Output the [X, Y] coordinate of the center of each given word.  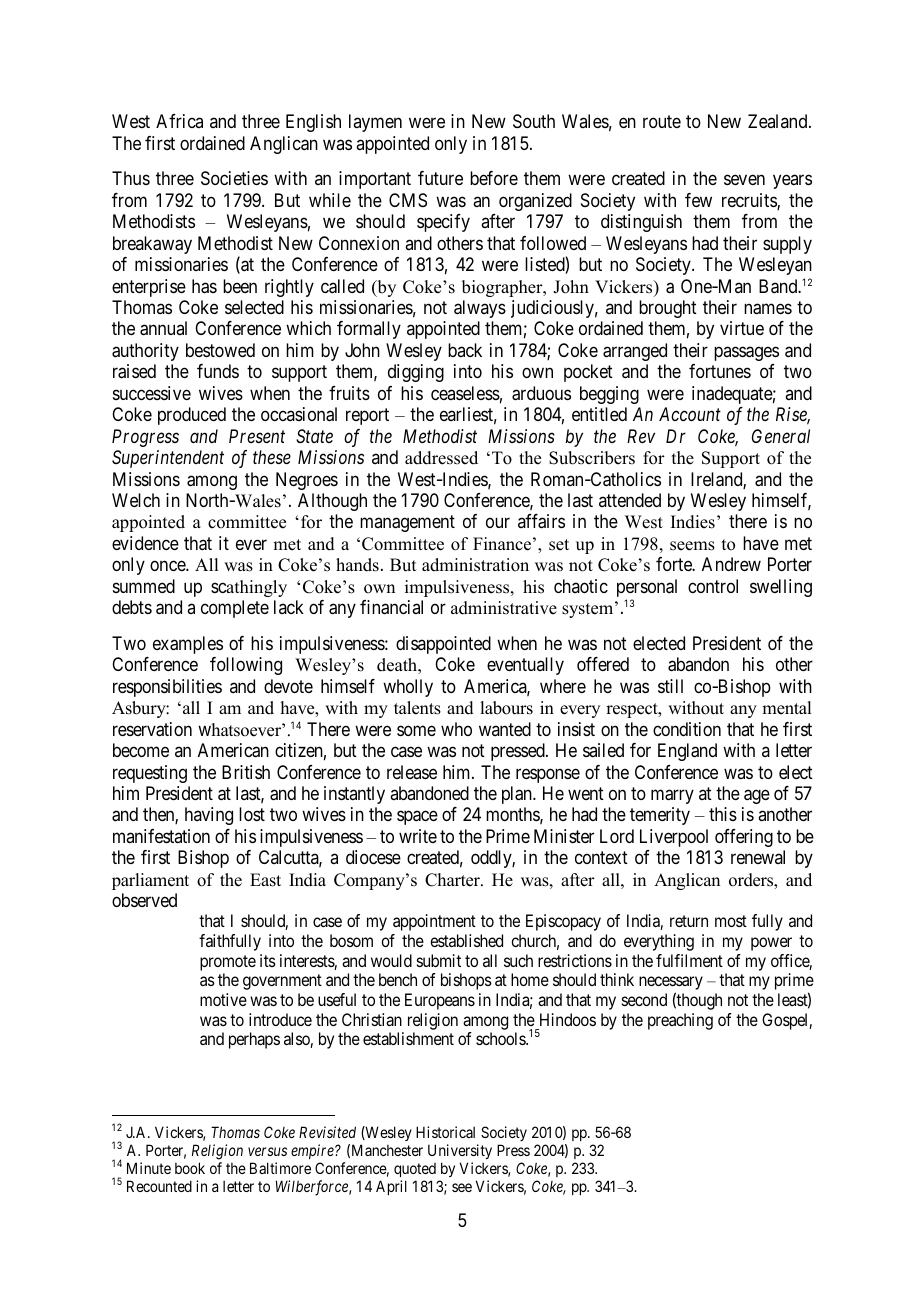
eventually [525, 666]
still [670, 686]
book [190, 1168]
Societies [234, 178]
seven [744, 180]
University [460, 1151]
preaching [680, 1021]
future [440, 178]
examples [188, 645]
